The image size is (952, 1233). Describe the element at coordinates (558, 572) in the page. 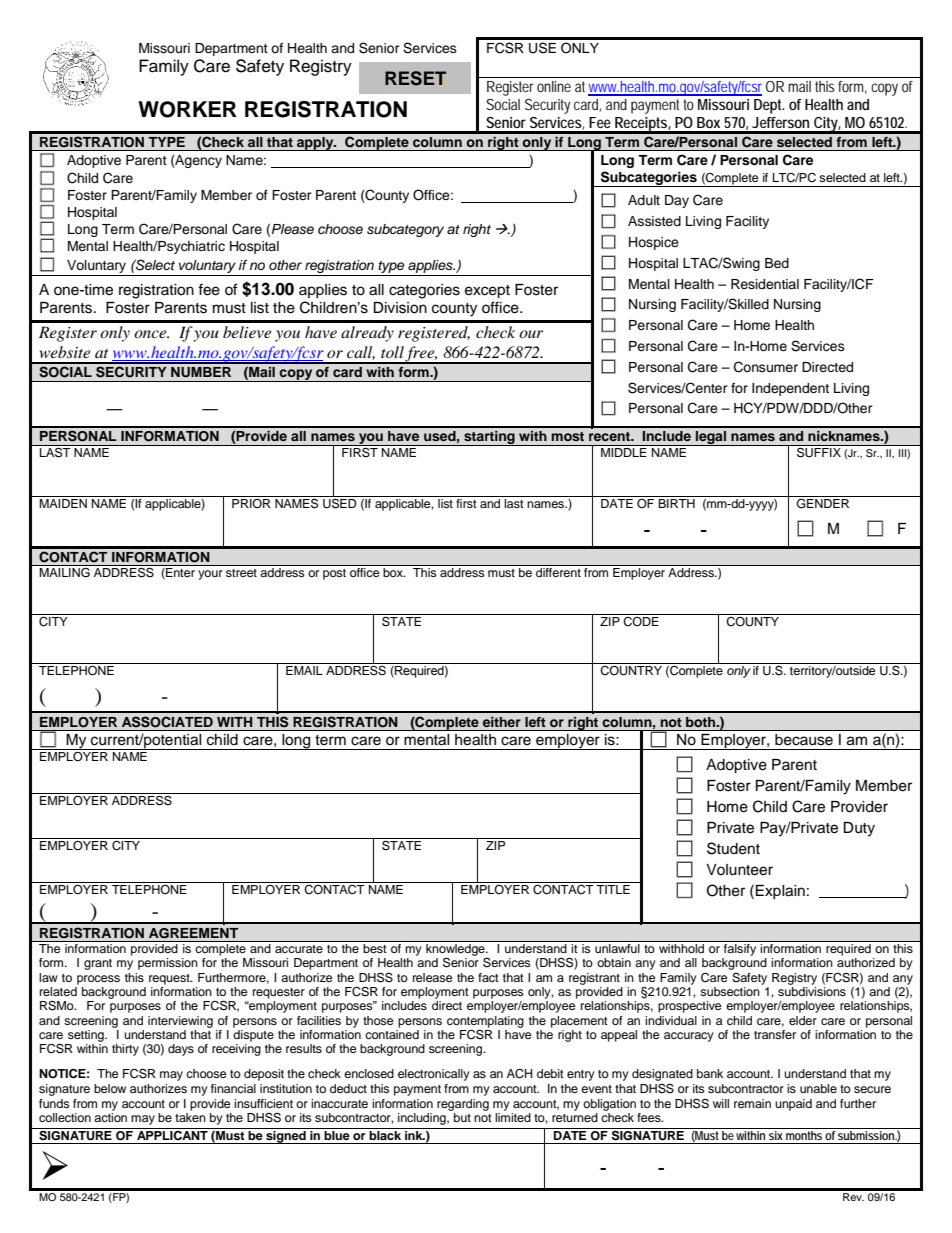

I see `different` at that location.
